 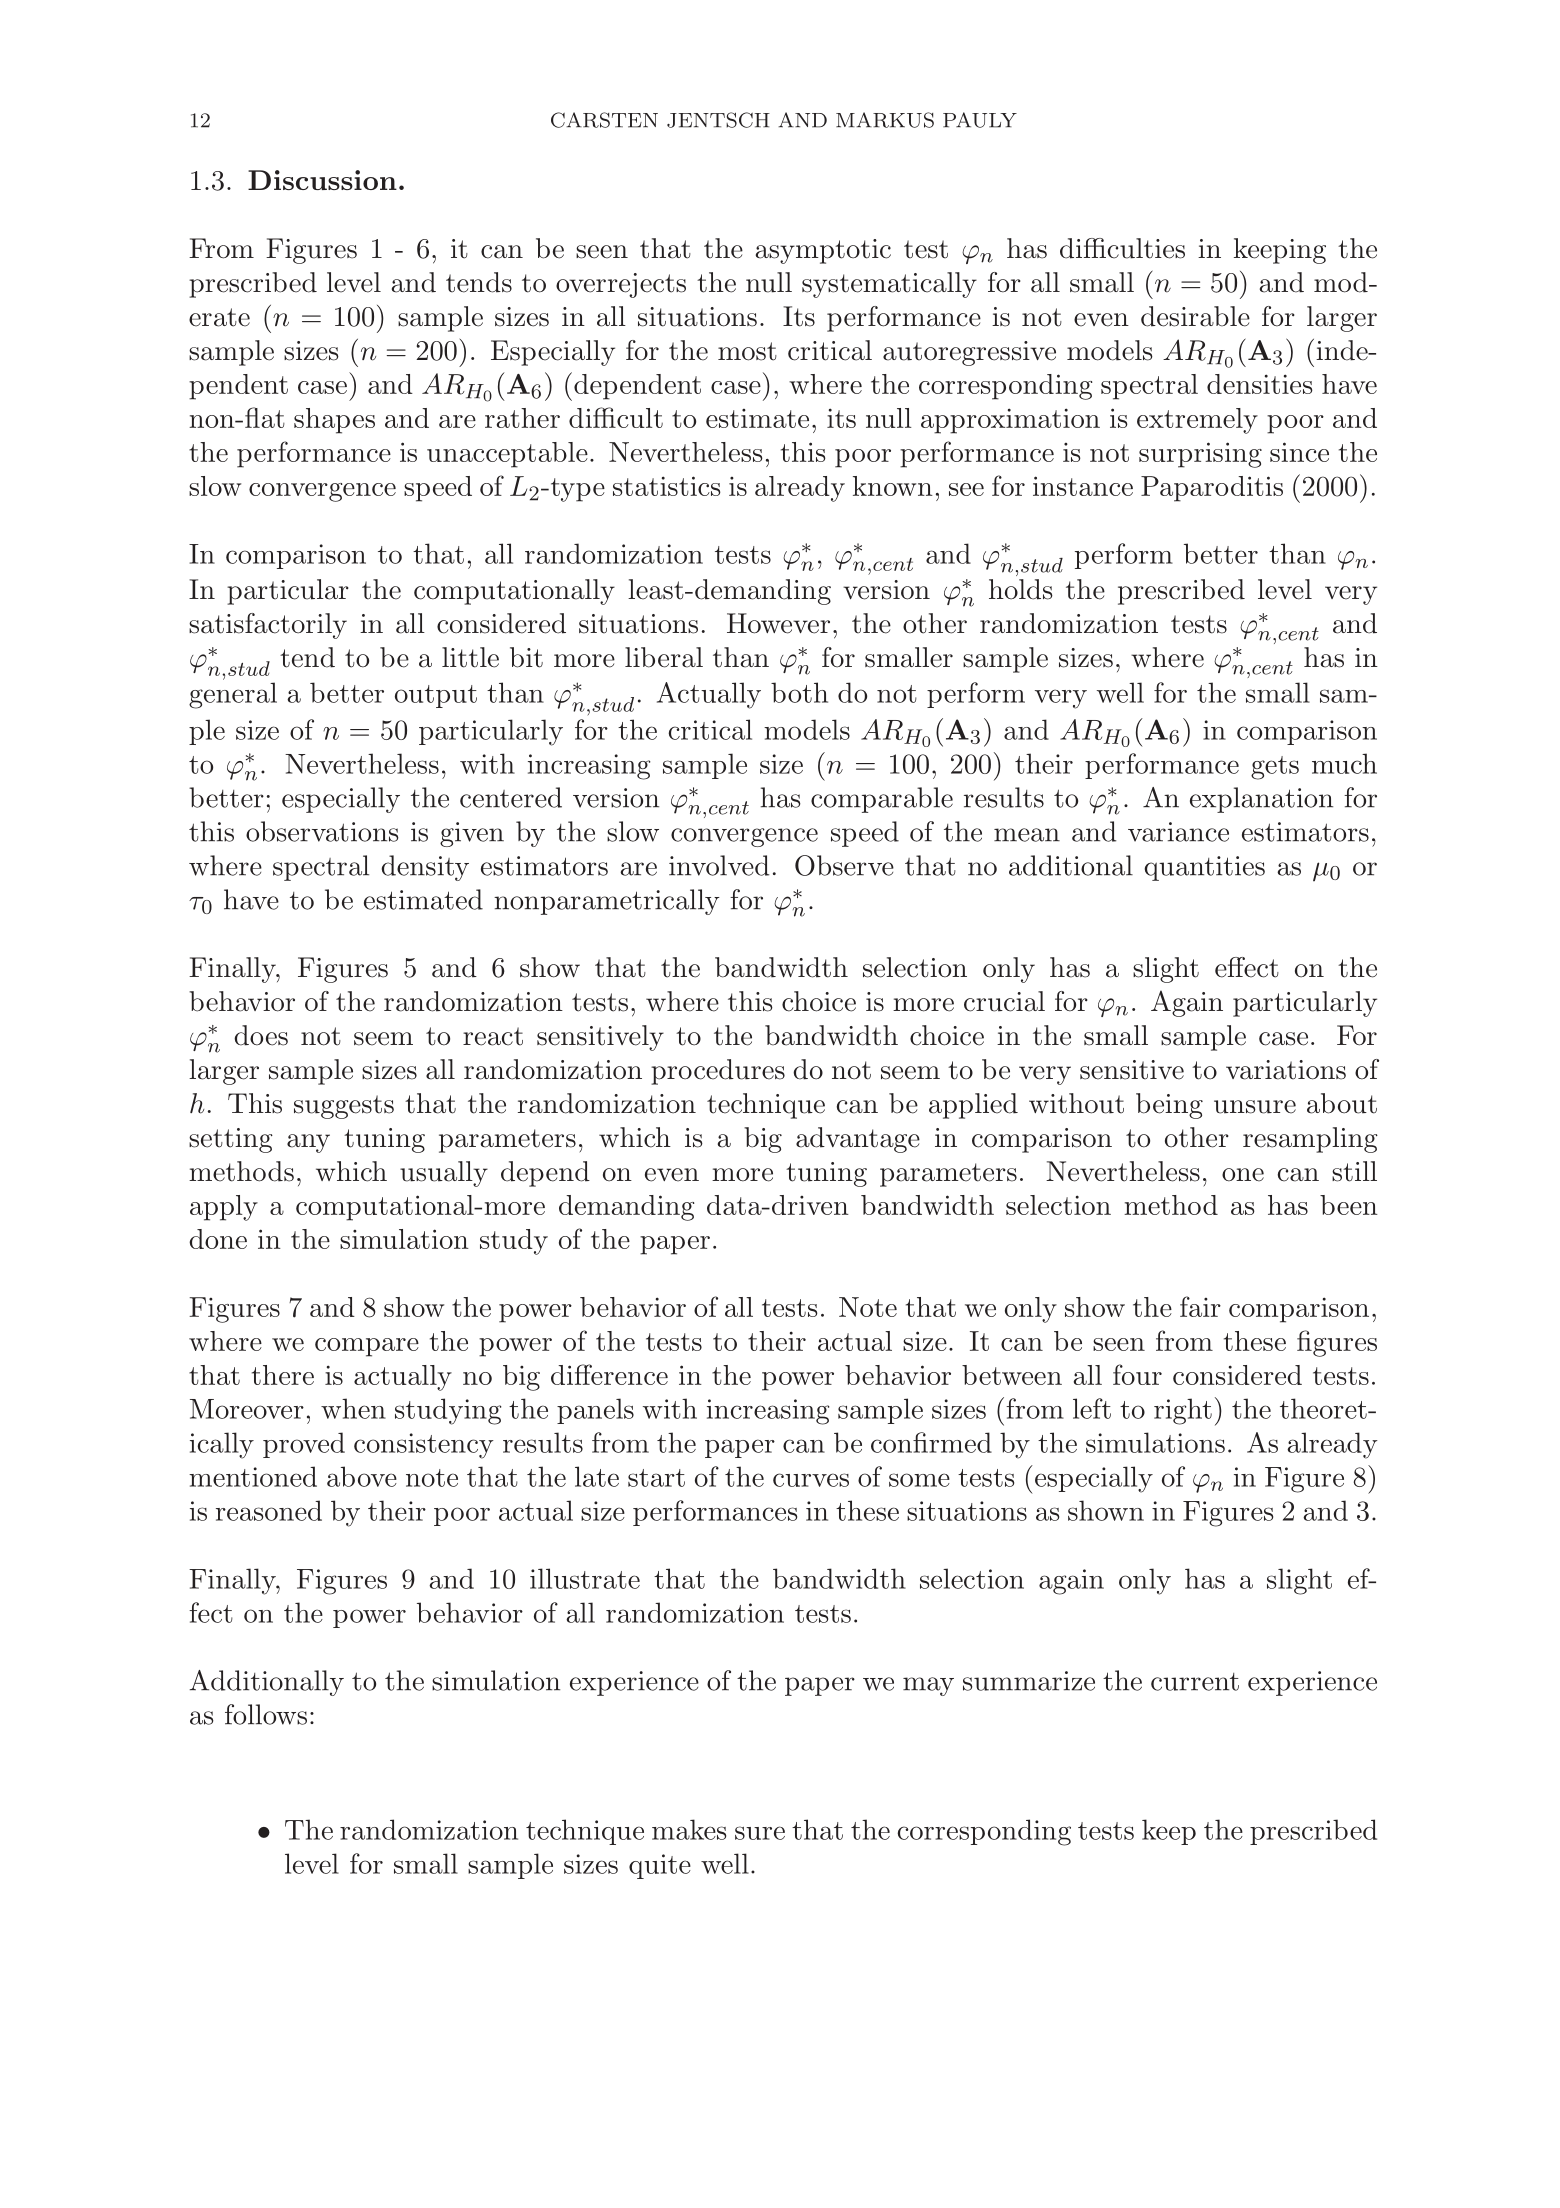 I want to click on follows, so click(x=266, y=1714).
